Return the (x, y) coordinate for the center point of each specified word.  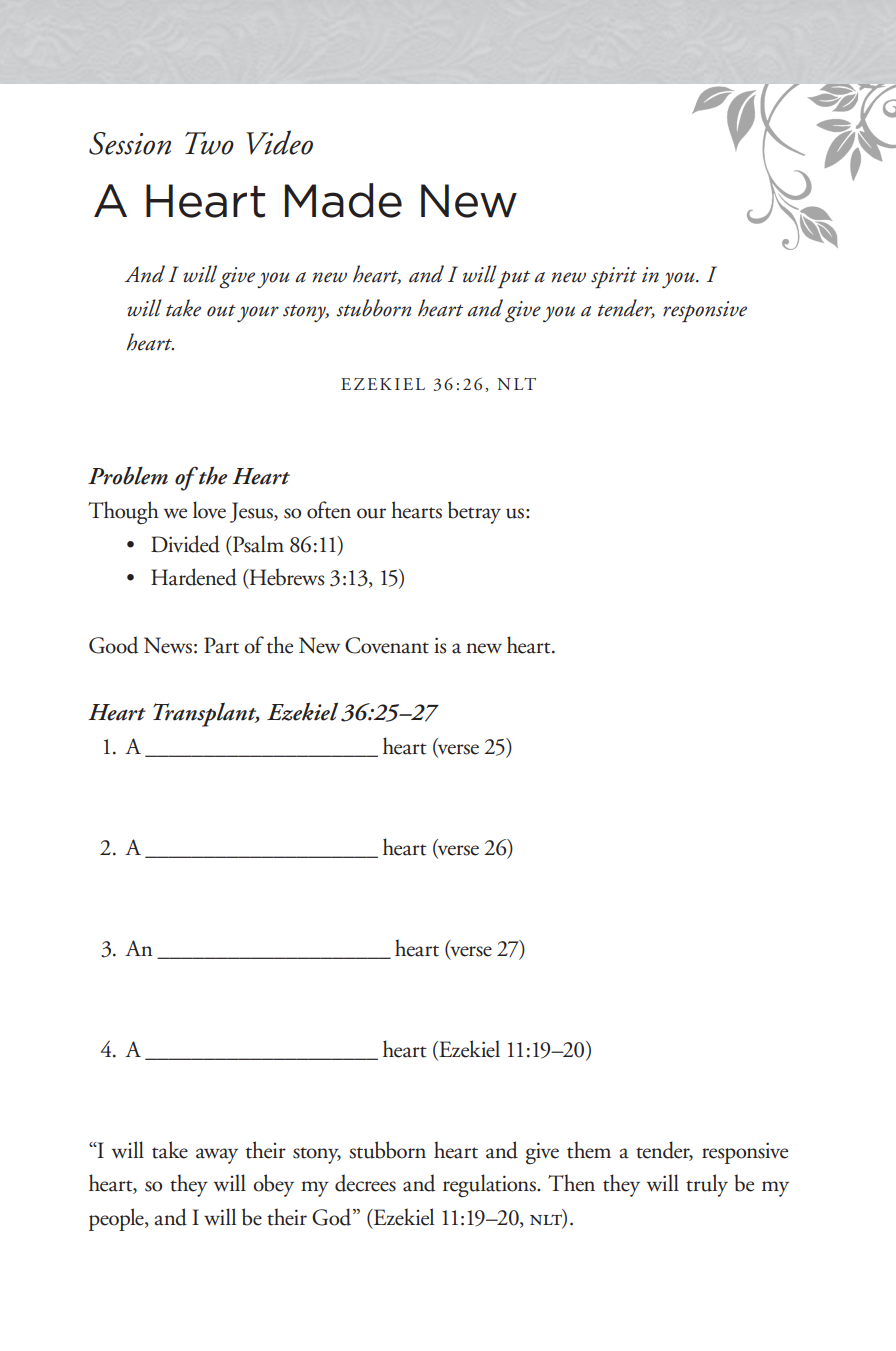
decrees (365, 1183)
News (168, 645)
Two (209, 143)
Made (343, 200)
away (217, 1156)
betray (474, 512)
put (514, 279)
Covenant (387, 645)
